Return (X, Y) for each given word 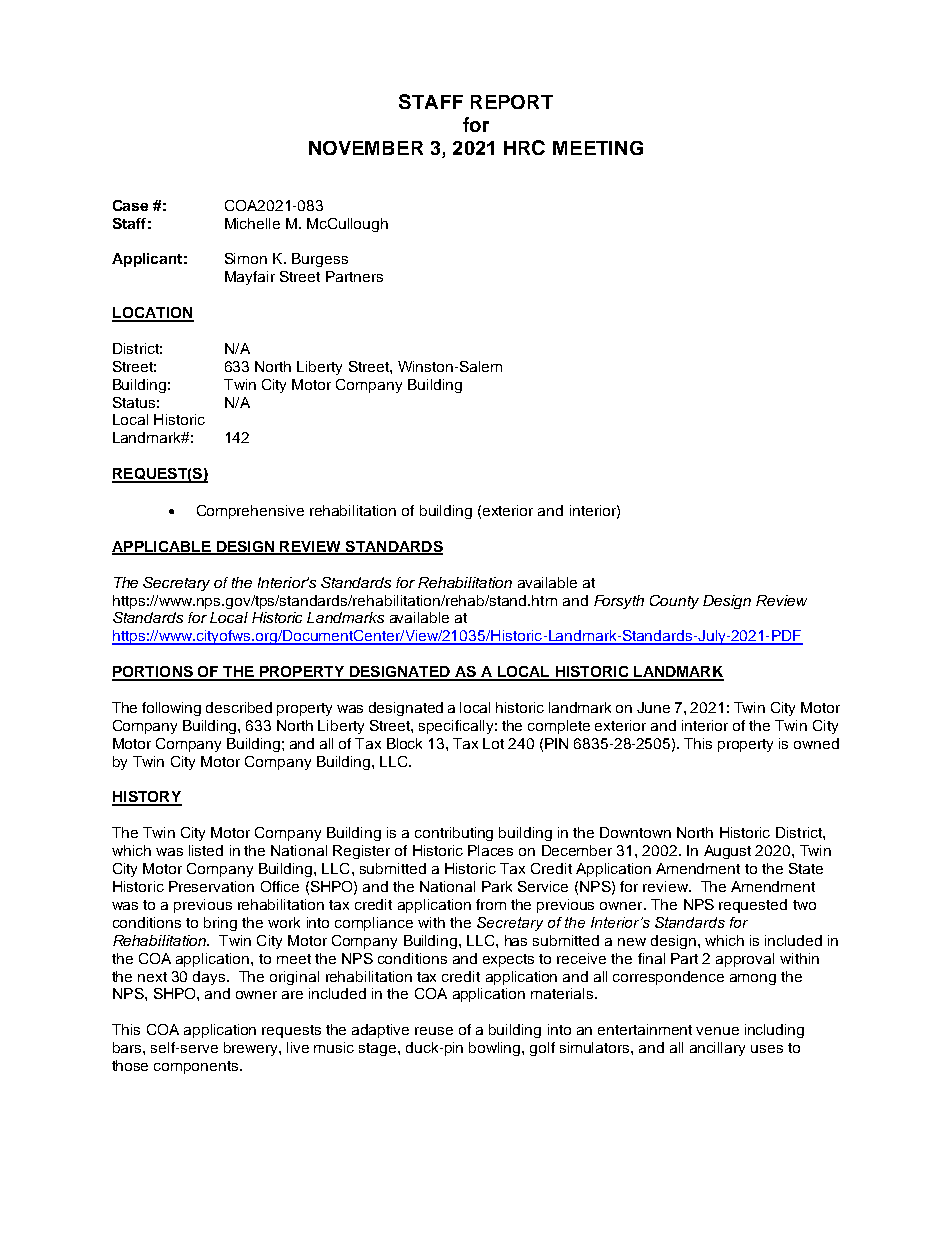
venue (717, 1031)
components (197, 1067)
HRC (524, 147)
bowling (496, 1049)
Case (130, 205)
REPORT (512, 102)
